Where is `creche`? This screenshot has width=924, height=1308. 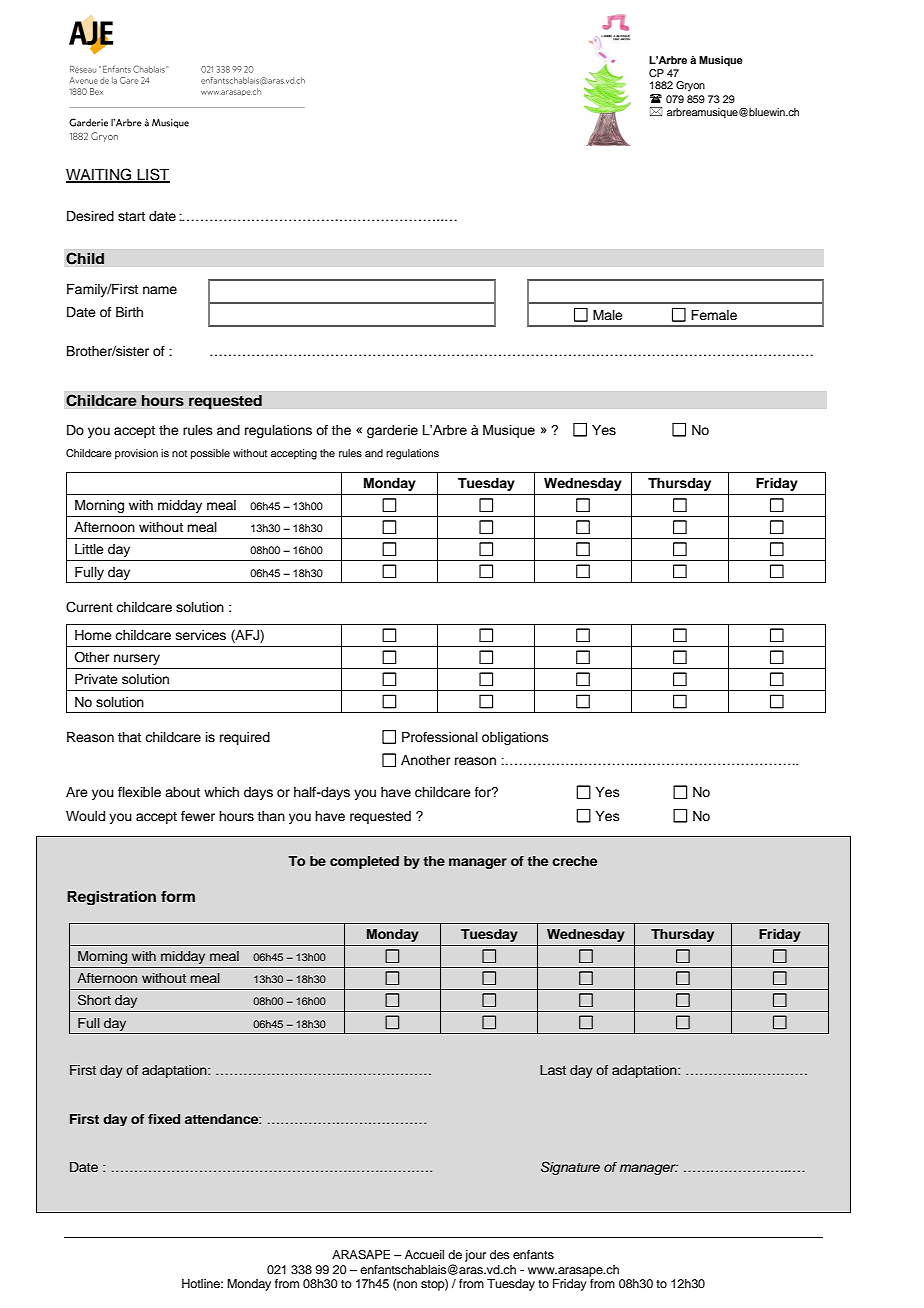 creche is located at coordinates (574, 861).
